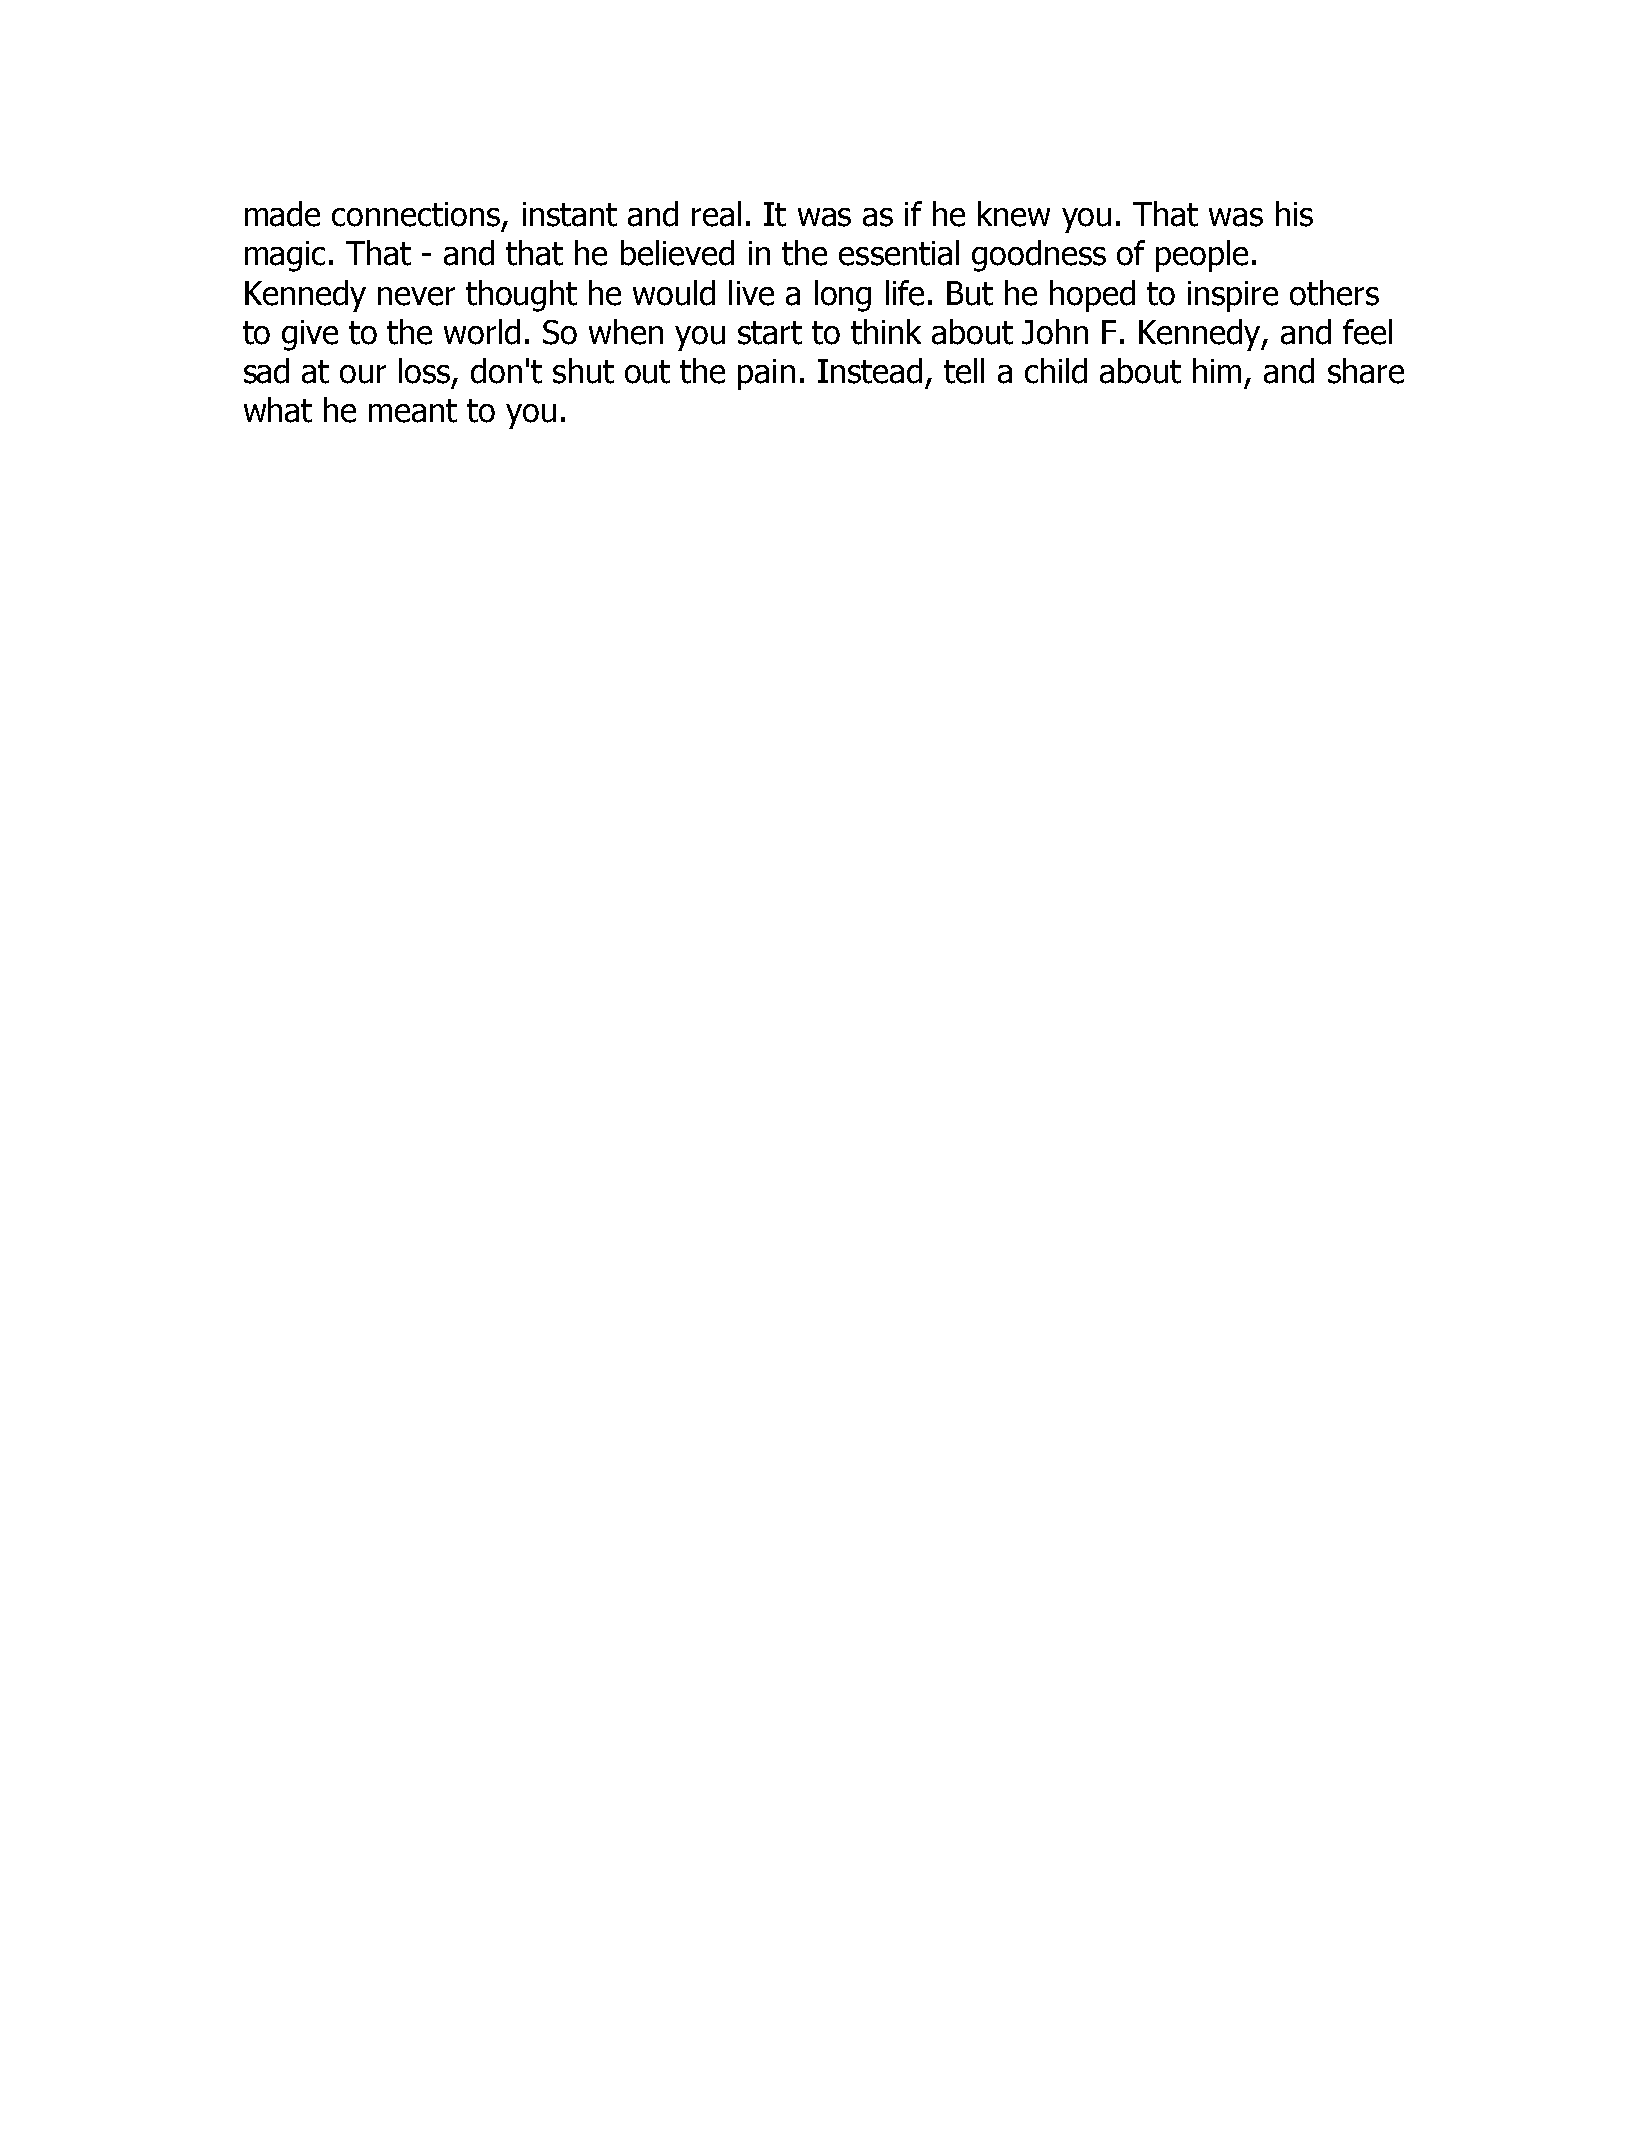 The image size is (1650, 2135). What do you see at coordinates (1294, 214) in the screenshot?
I see `his` at bounding box center [1294, 214].
